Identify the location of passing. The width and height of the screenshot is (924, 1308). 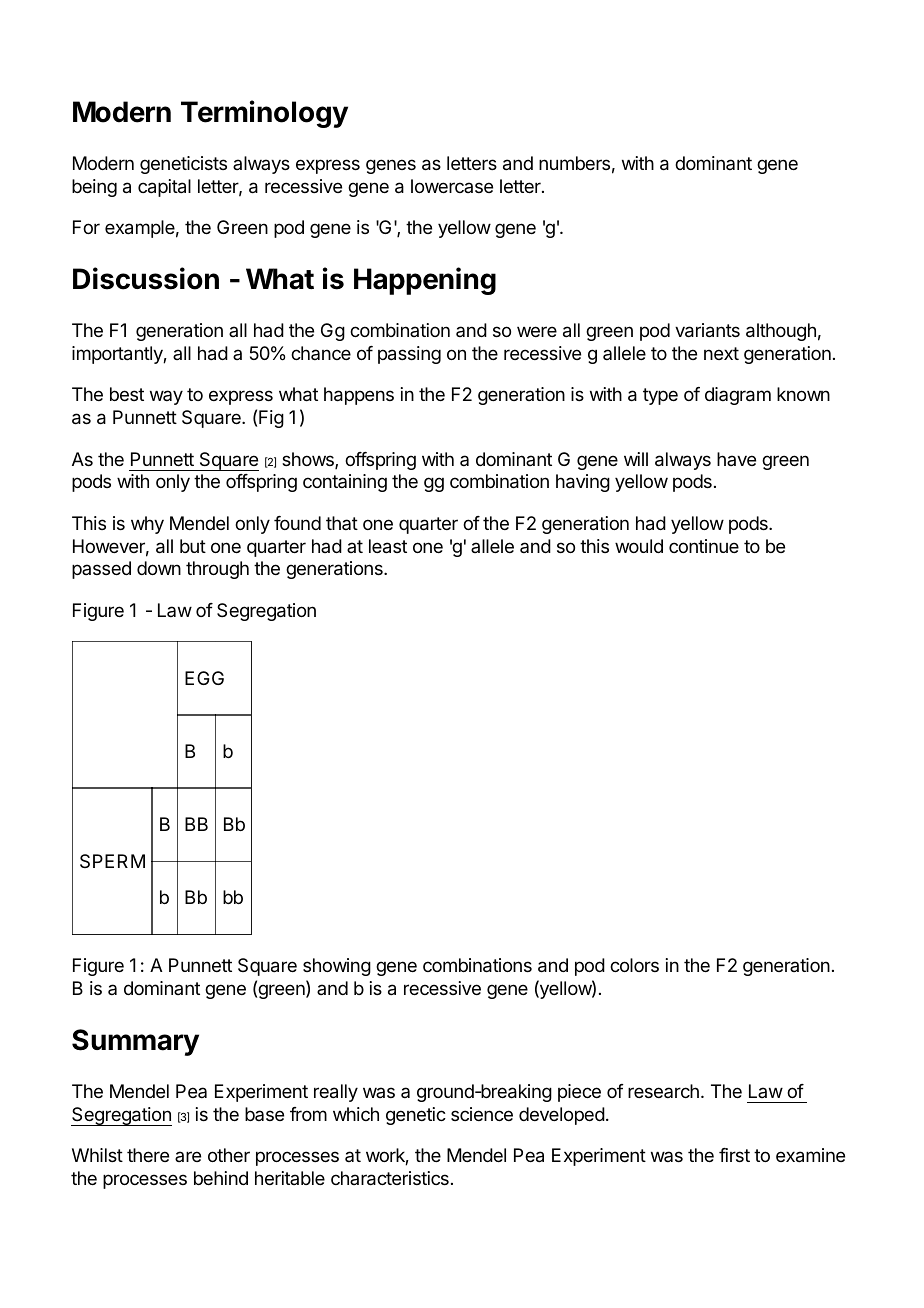
(409, 355).
